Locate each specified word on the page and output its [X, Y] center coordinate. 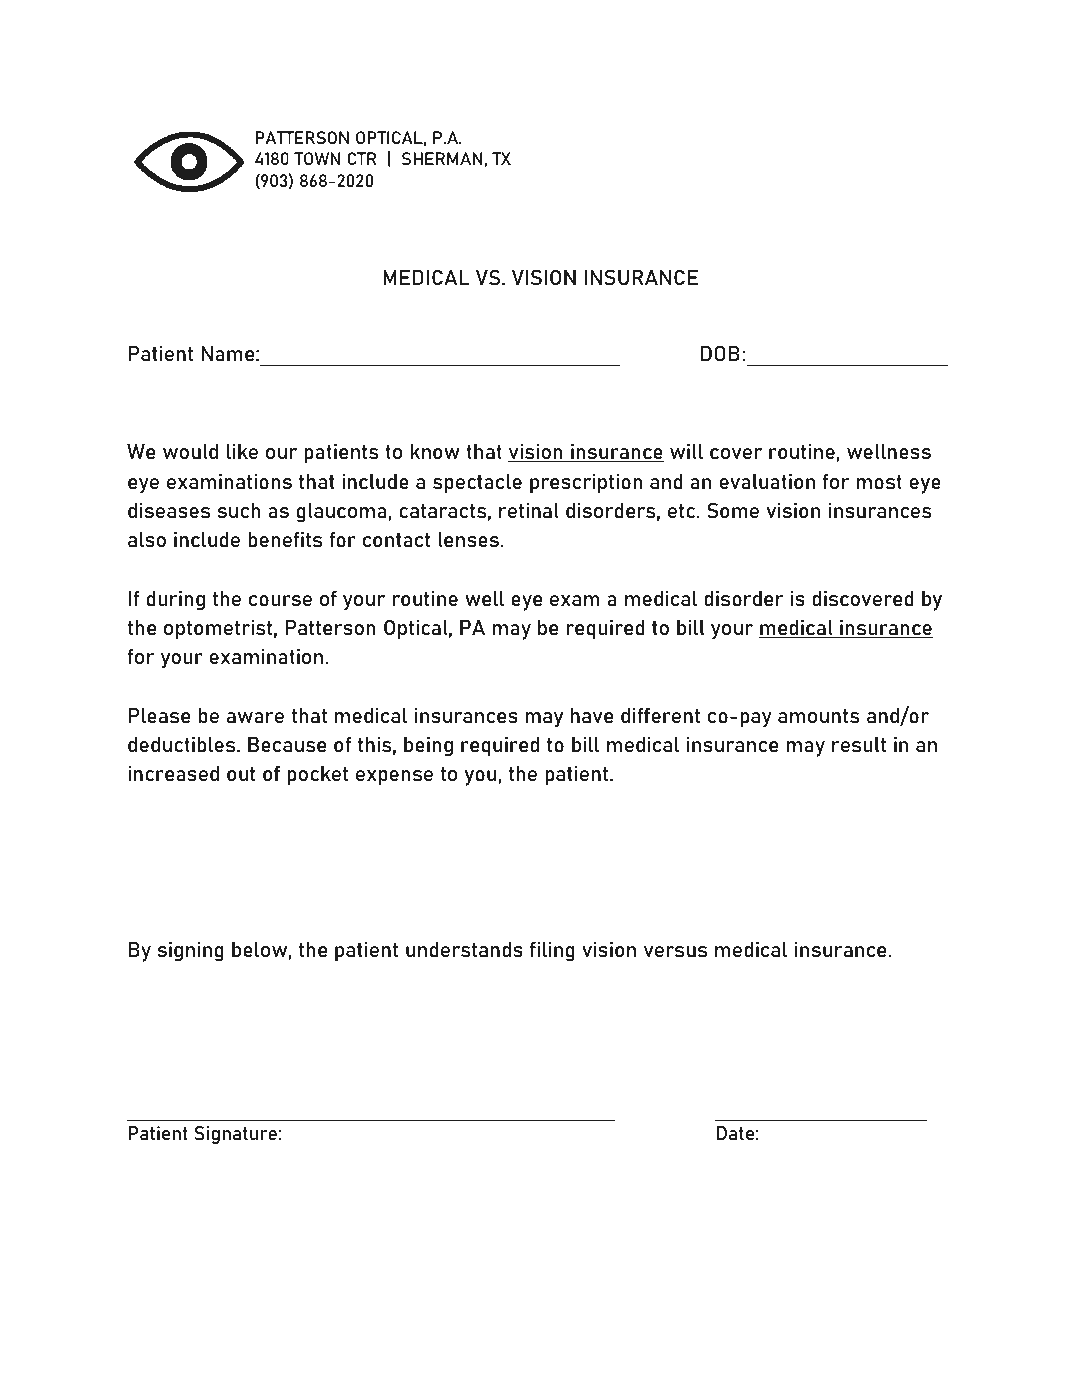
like [242, 451]
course [280, 600]
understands [464, 949]
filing [552, 952]
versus [675, 951]
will [686, 451]
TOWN [317, 158]
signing [190, 952]
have [592, 715]
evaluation [767, 481]
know [435, 451]
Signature [235, 1135]
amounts [818, 716]
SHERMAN [442, 158]
